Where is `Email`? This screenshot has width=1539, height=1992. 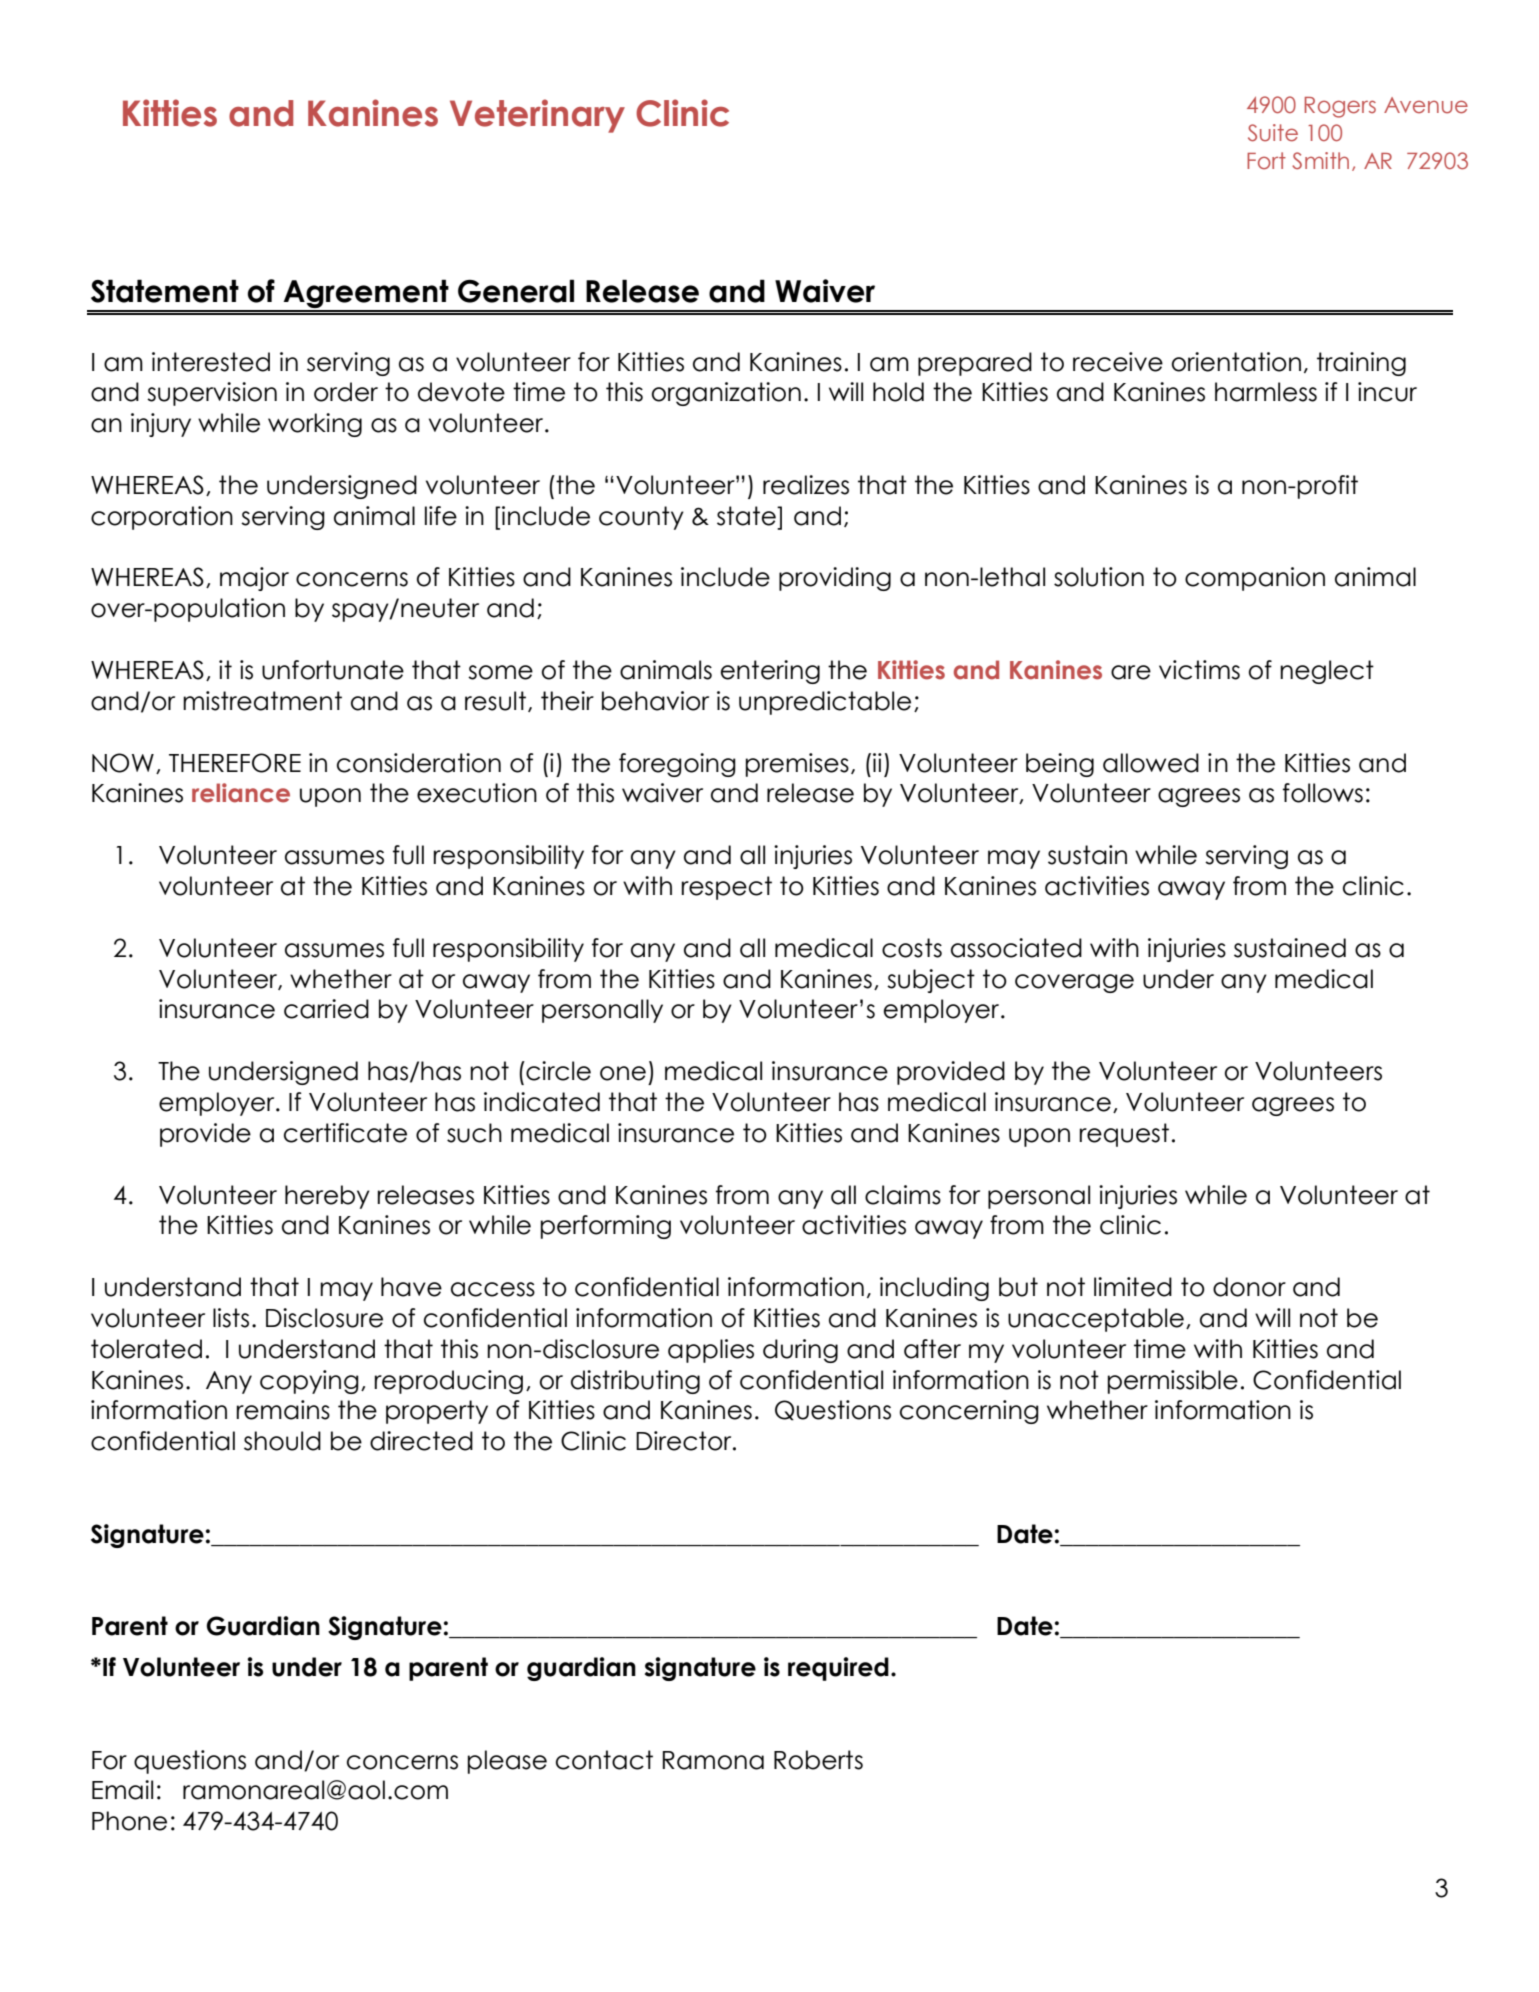 Email is located at coordinates (122, 1790).
